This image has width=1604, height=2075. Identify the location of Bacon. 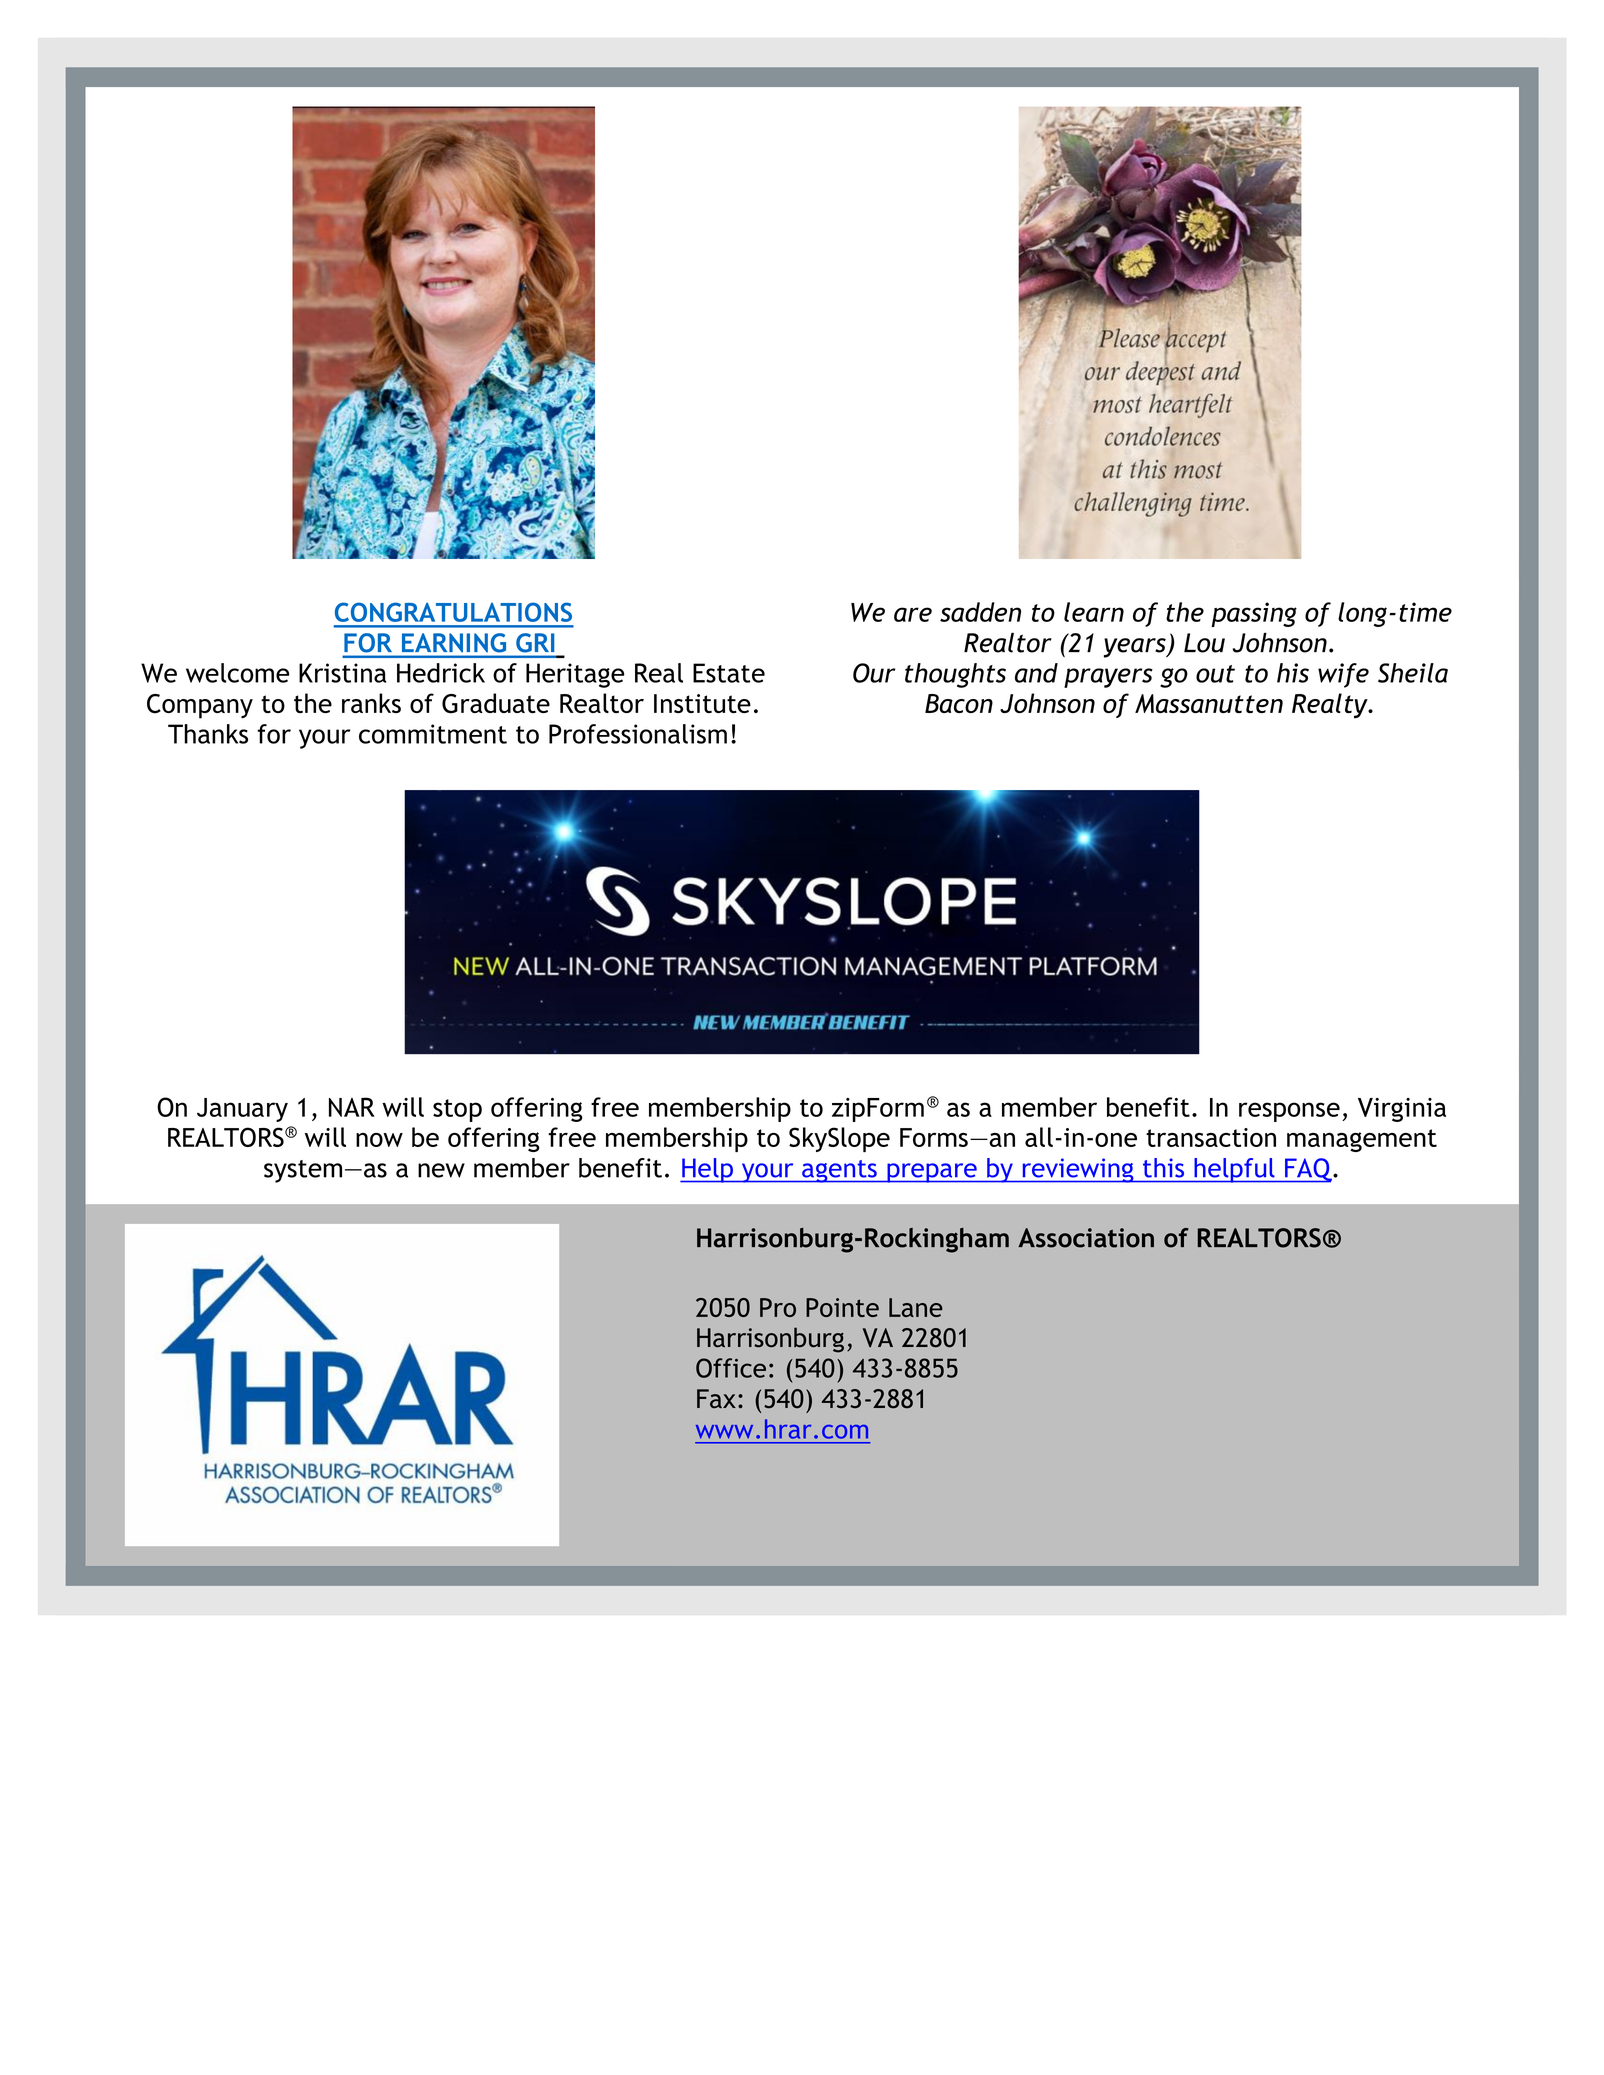
(959, 703).
